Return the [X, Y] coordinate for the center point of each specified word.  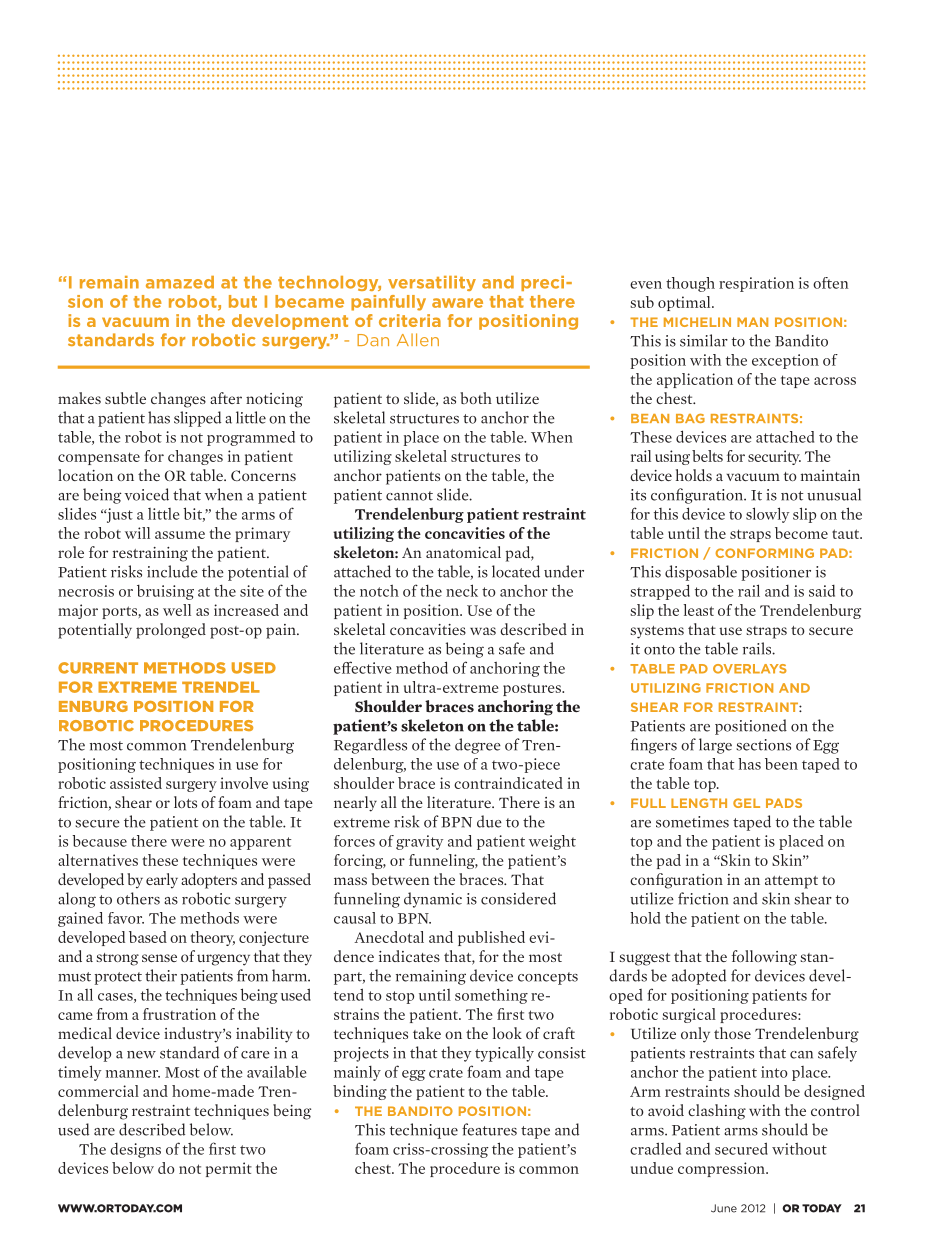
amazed [180, 282]
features [489, 1129]
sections [763, 745]
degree [478, 746]
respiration [756, 284]
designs [135, 1150]
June [724, 1208]
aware [457, 303]
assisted [136, 783]
